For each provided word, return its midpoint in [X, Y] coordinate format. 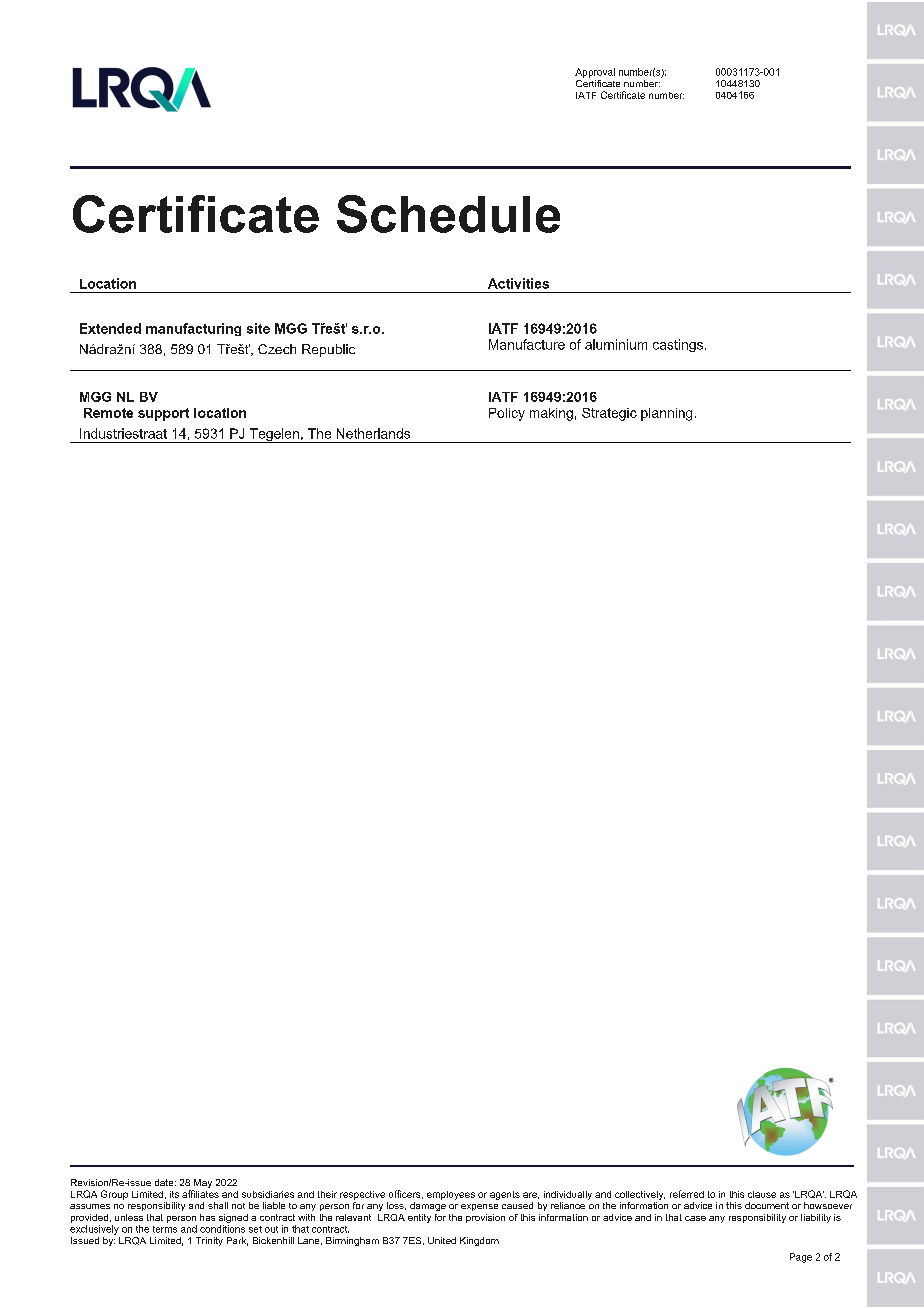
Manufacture [527, 344]
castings [678, 345]
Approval [595, 73]
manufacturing [193, 329]
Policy [507, 414]
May [202, 1185]
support [163, 414]
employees [451, 1195]
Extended [110, 328]
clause [762, 1194]
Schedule [448, 214]
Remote [108, 413]
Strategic [609, 414]
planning [666, 414]
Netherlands [373, 433]
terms [165, 1229]
